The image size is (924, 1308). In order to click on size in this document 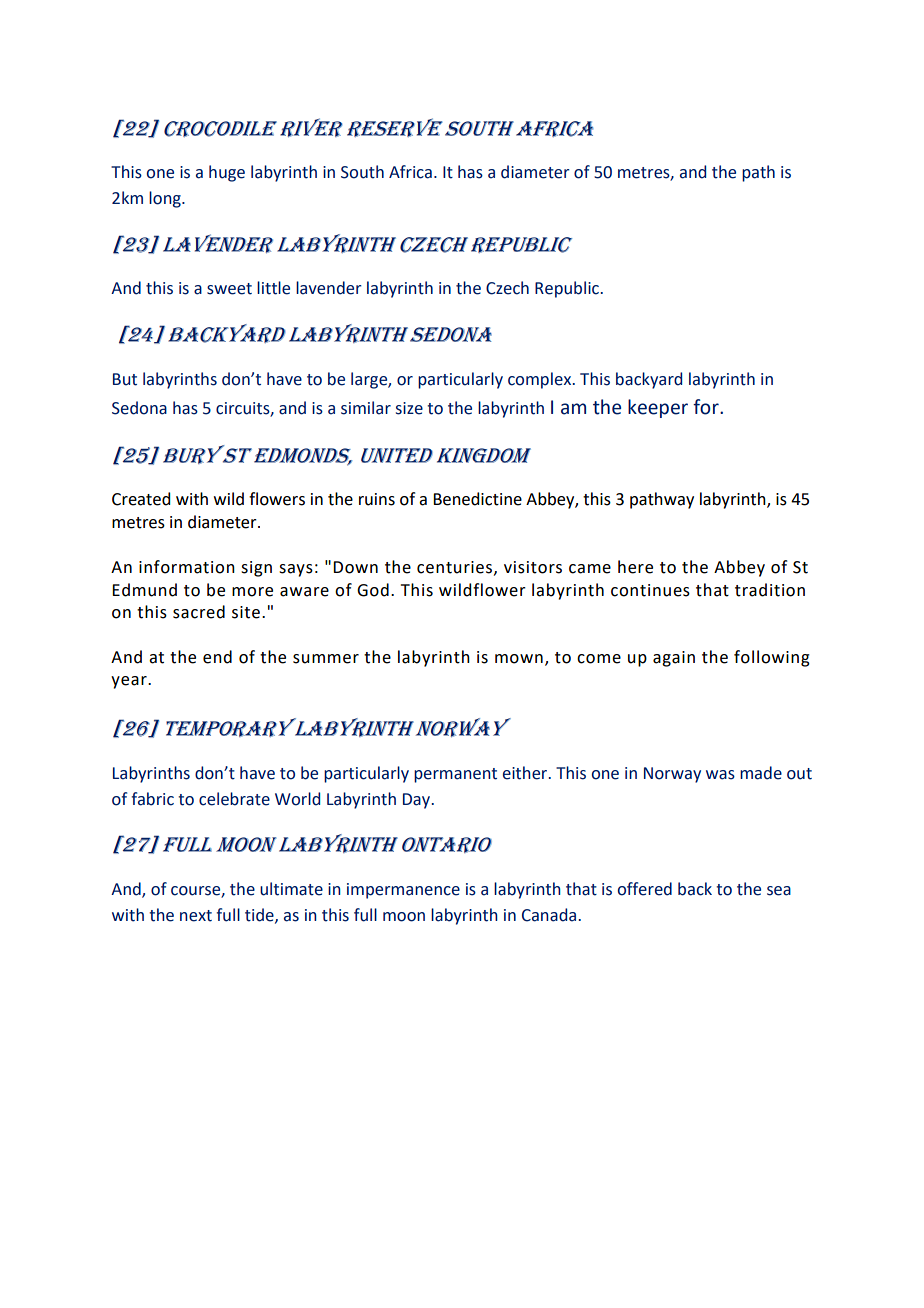, I will do `click(409, 408)`.
